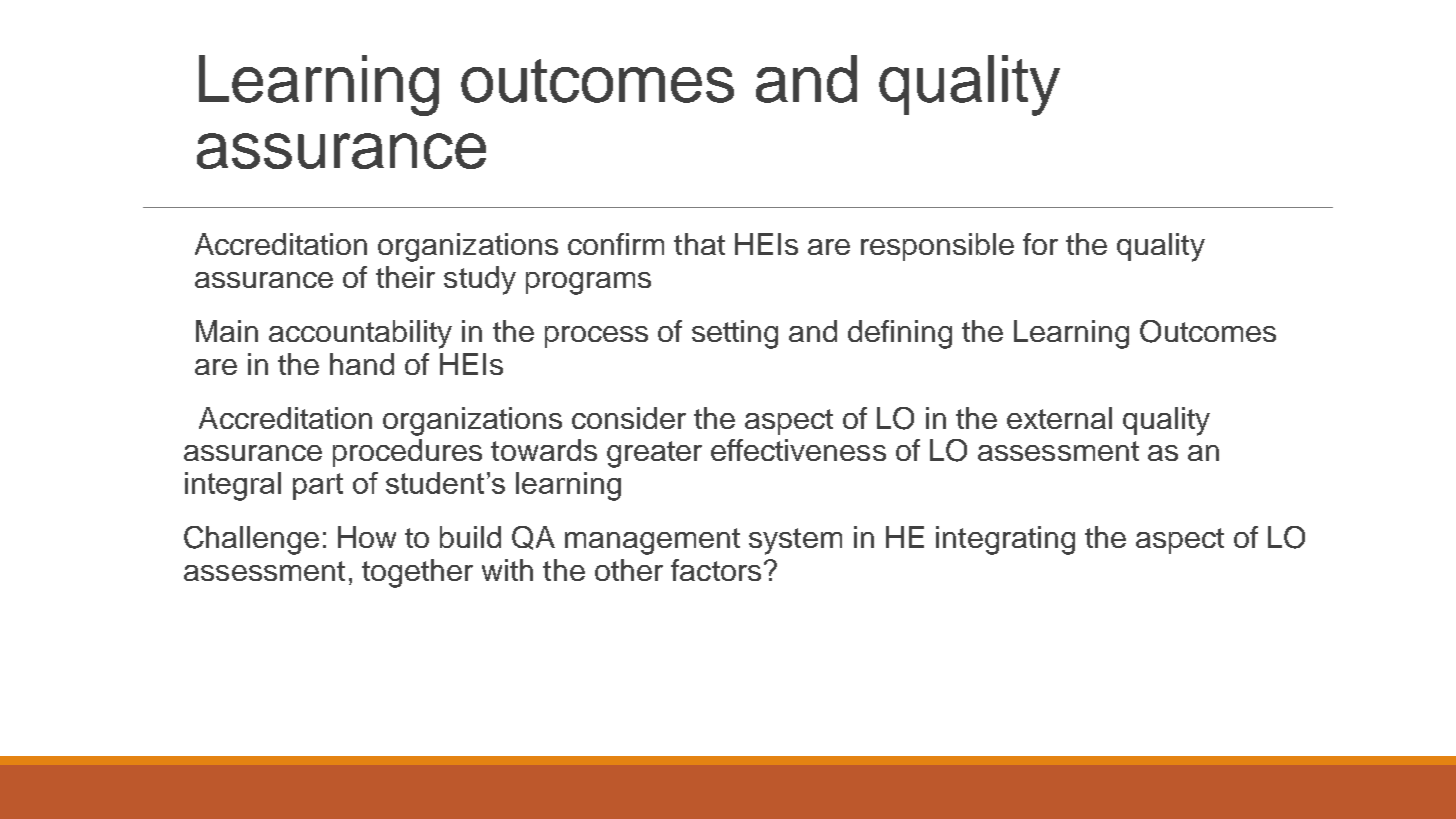  What do you see at coordinates (616, 244) in the screenshot?
I see `confirm` at bounding box center [616, 244].
